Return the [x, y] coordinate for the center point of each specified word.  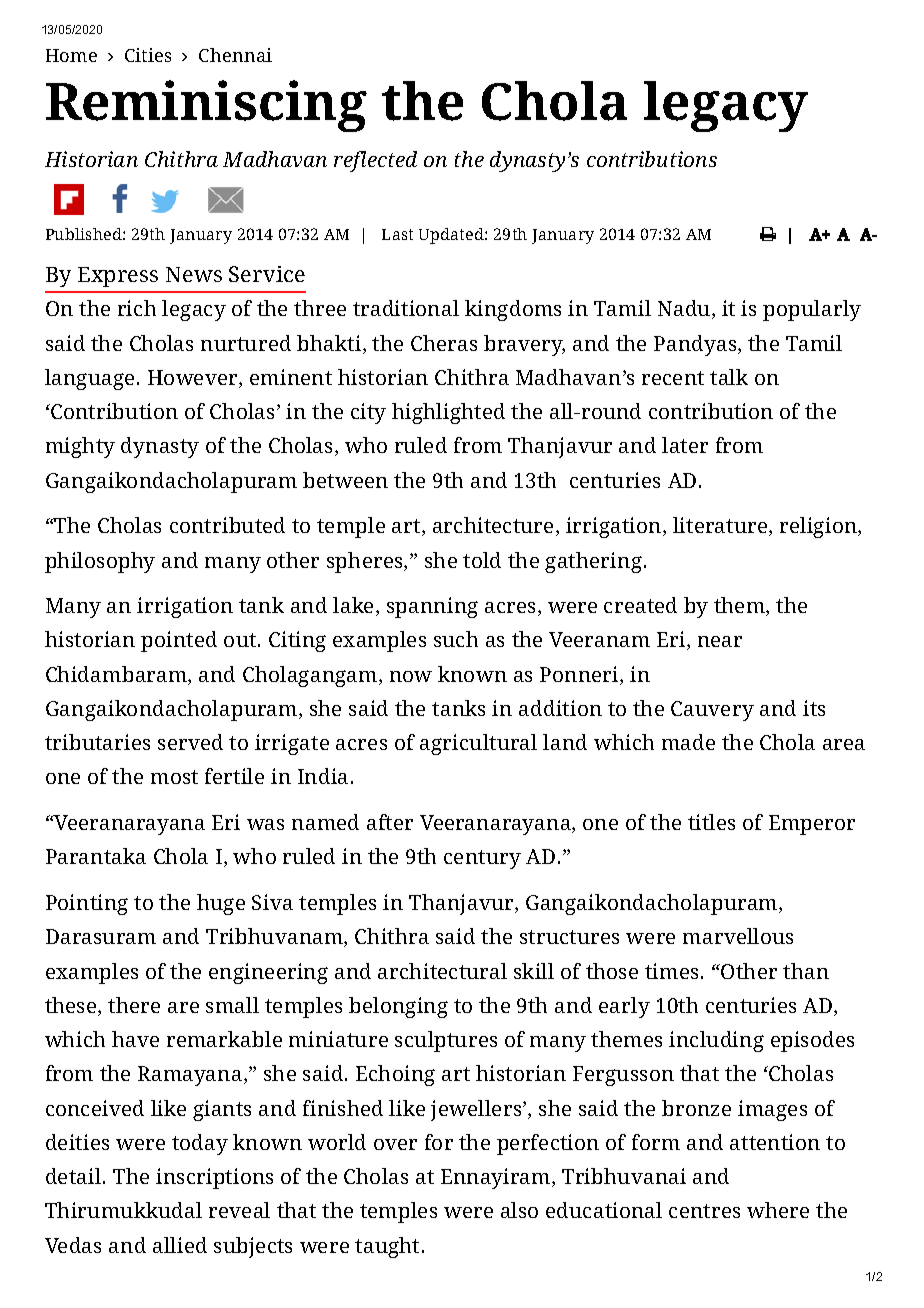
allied [180, 1245]
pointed [179, 641]
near [720, 641]
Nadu [685, 309]
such [456, 639]
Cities [148, 55]
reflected [375, 161]
